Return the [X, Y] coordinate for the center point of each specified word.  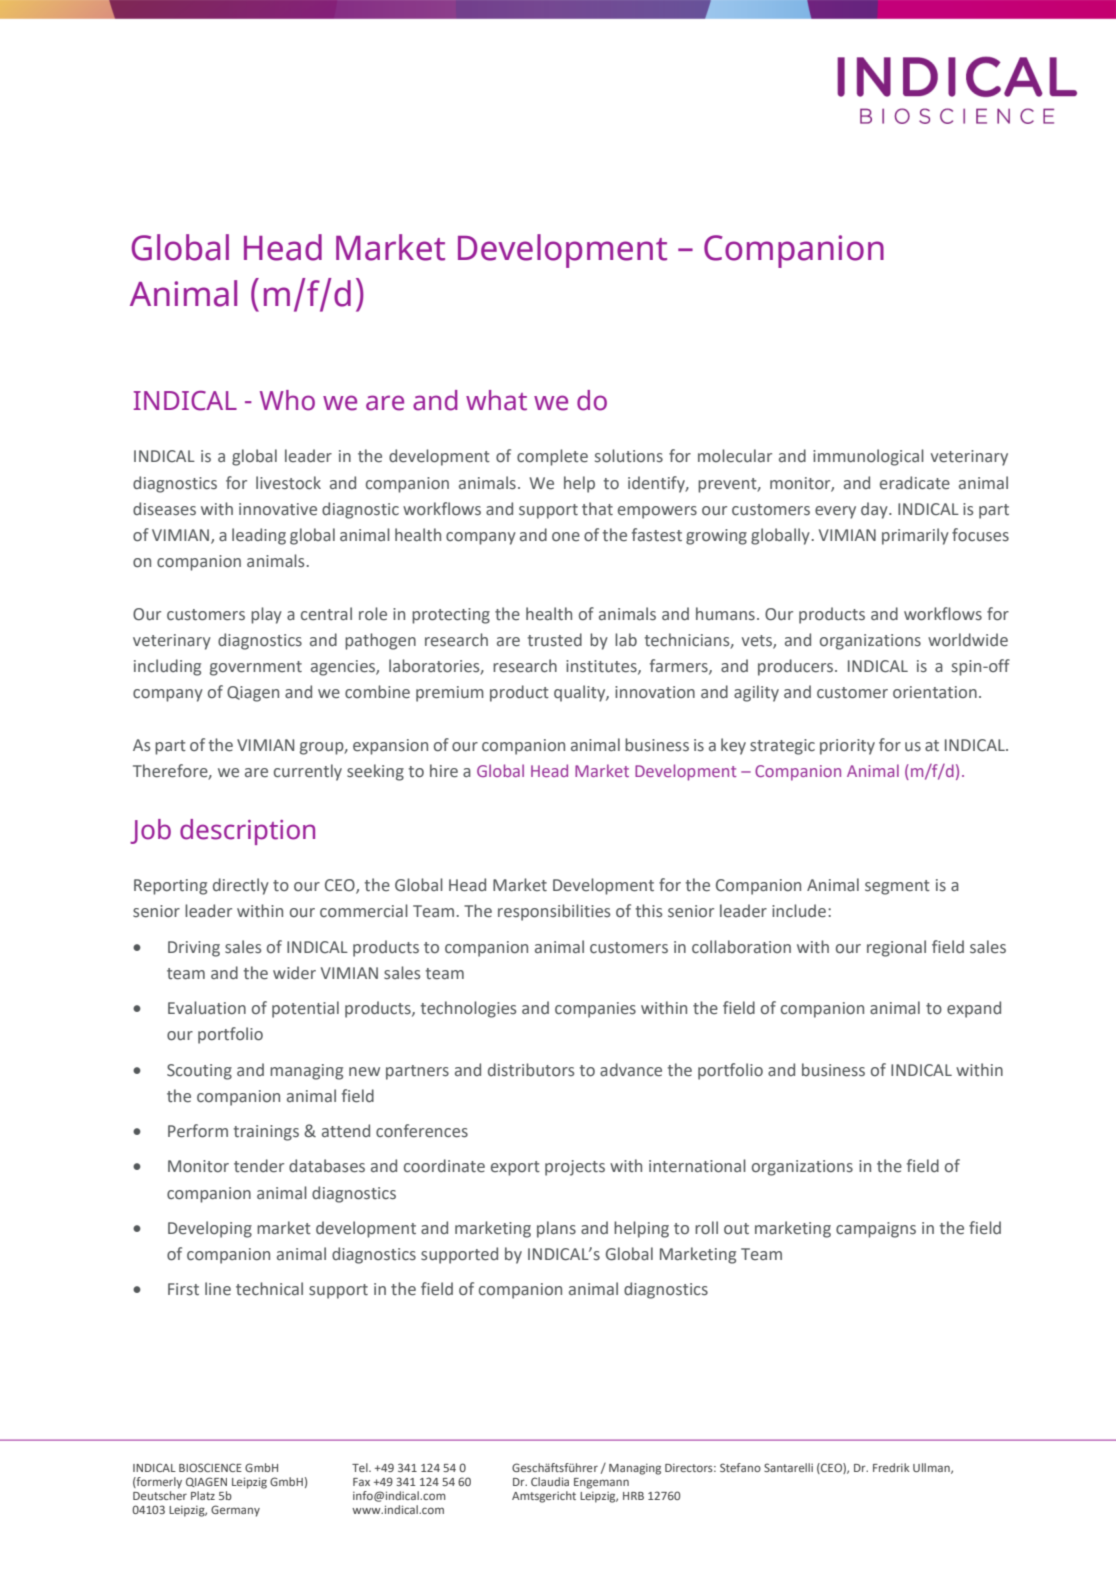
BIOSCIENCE [210, 1467]
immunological [868, 457]
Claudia [550, 1481]
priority [847, 747]
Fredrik [891, 1467]
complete [552, 457]
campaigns [876, 1230]
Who [287, 400]
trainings [266, 1133]
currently [308, 772]
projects [575, 1168]
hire [444, 771]
